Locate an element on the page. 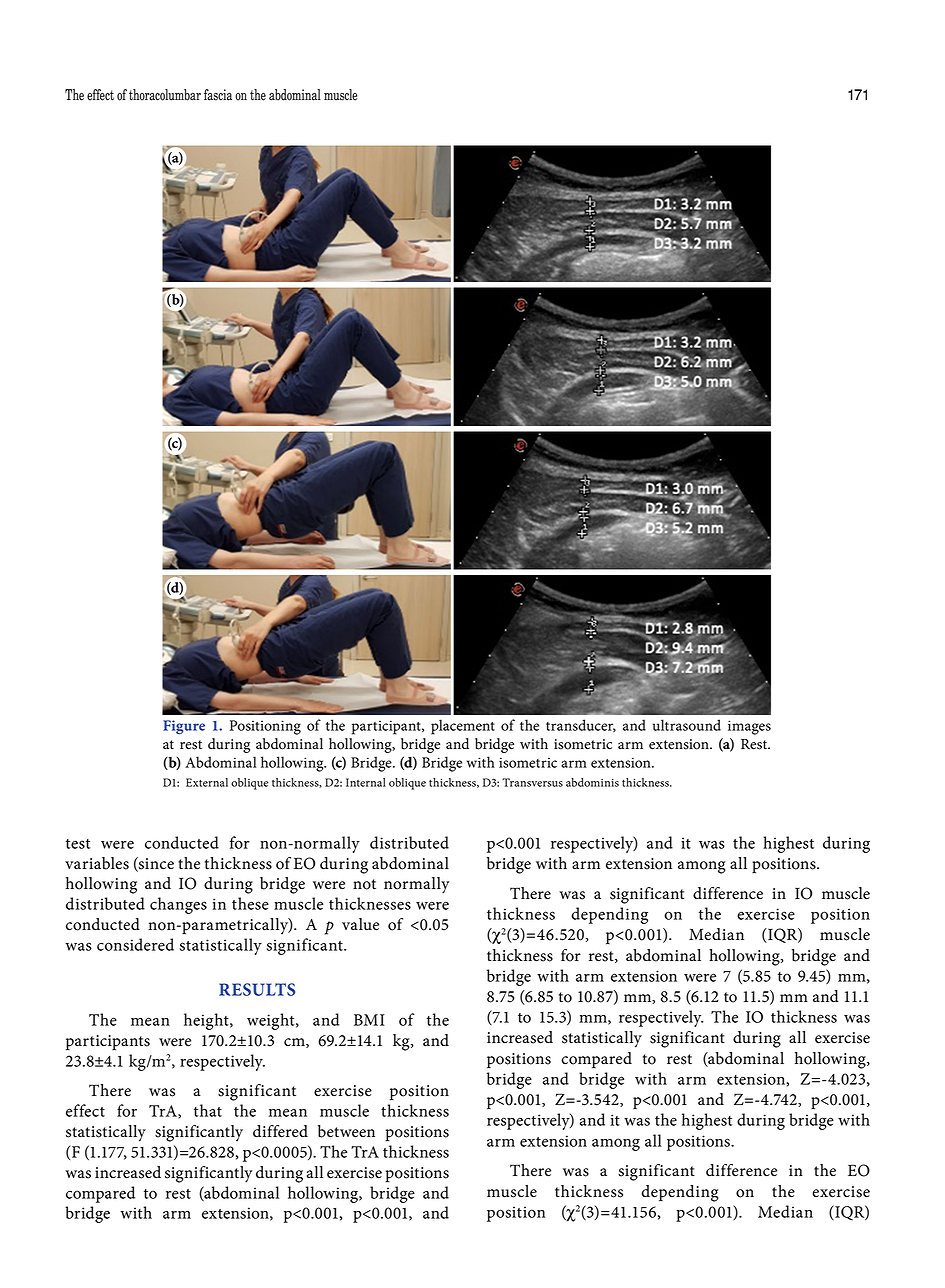 The height and width of the document is (1288, 945). fascia is located at coordinates (218, 95).
